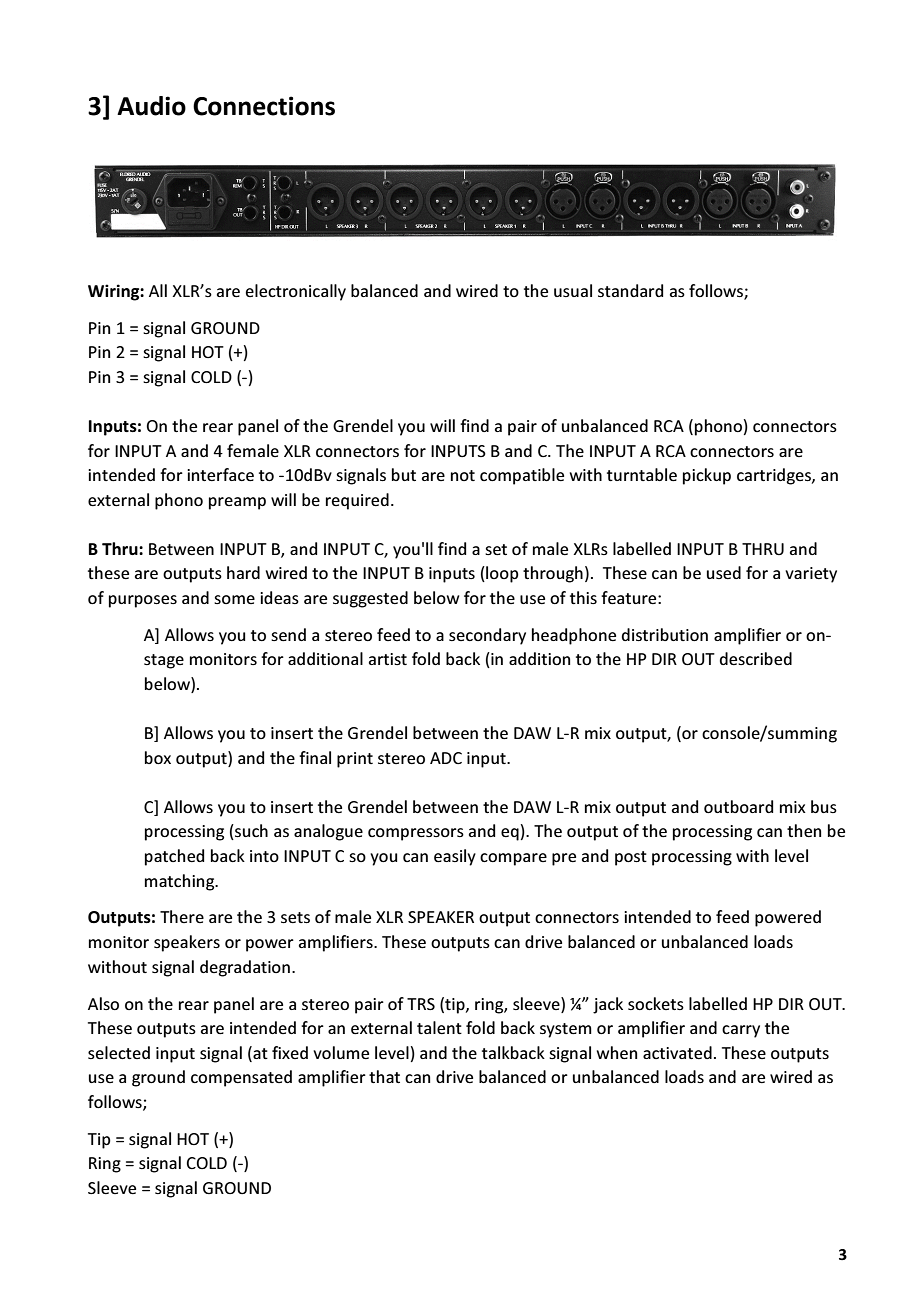 This page has width=924, height=1308. Describe the element at coordinates (158, 757) in the page. I see `box` at that location.
